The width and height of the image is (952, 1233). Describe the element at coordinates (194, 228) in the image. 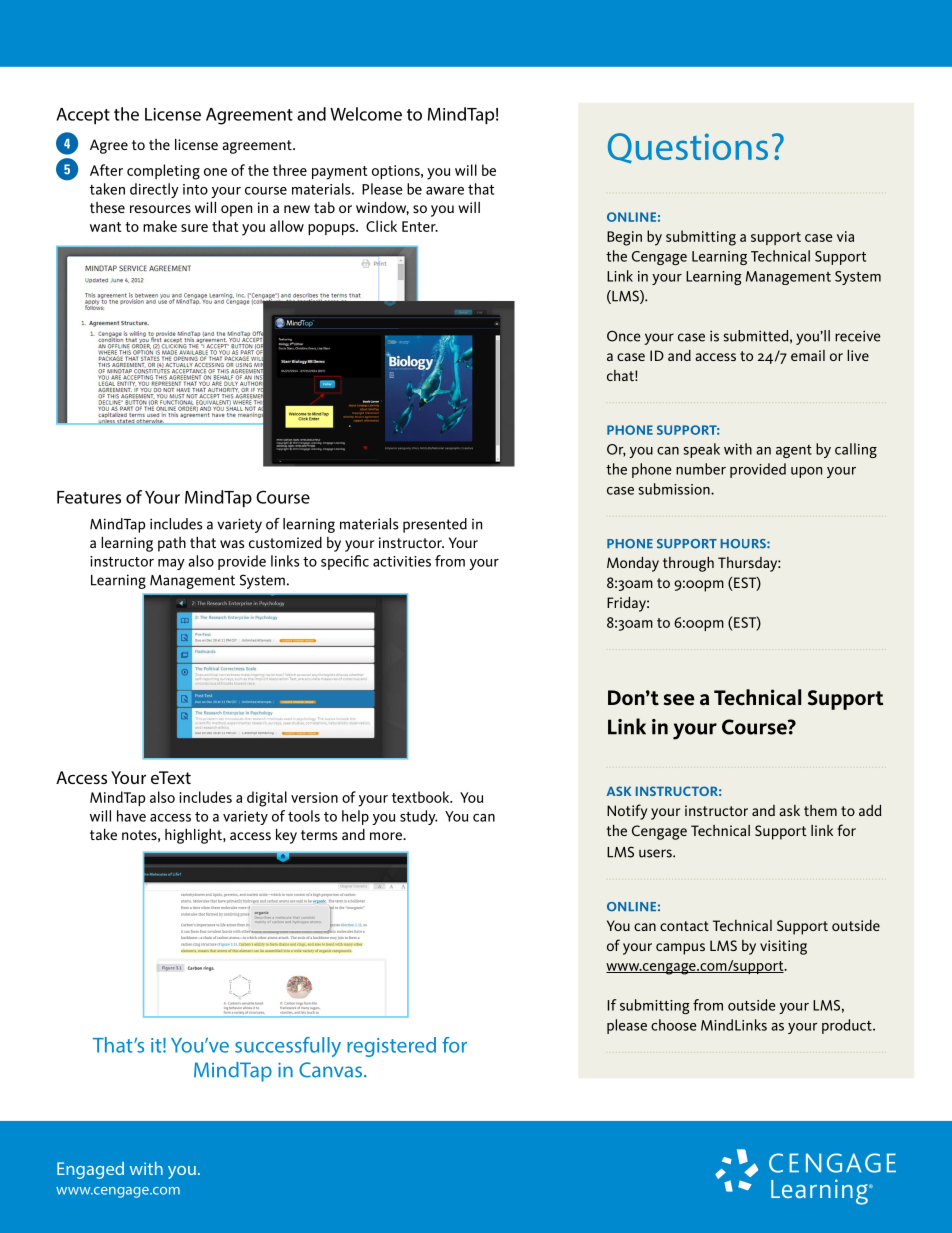

I see `sure` at that location.
